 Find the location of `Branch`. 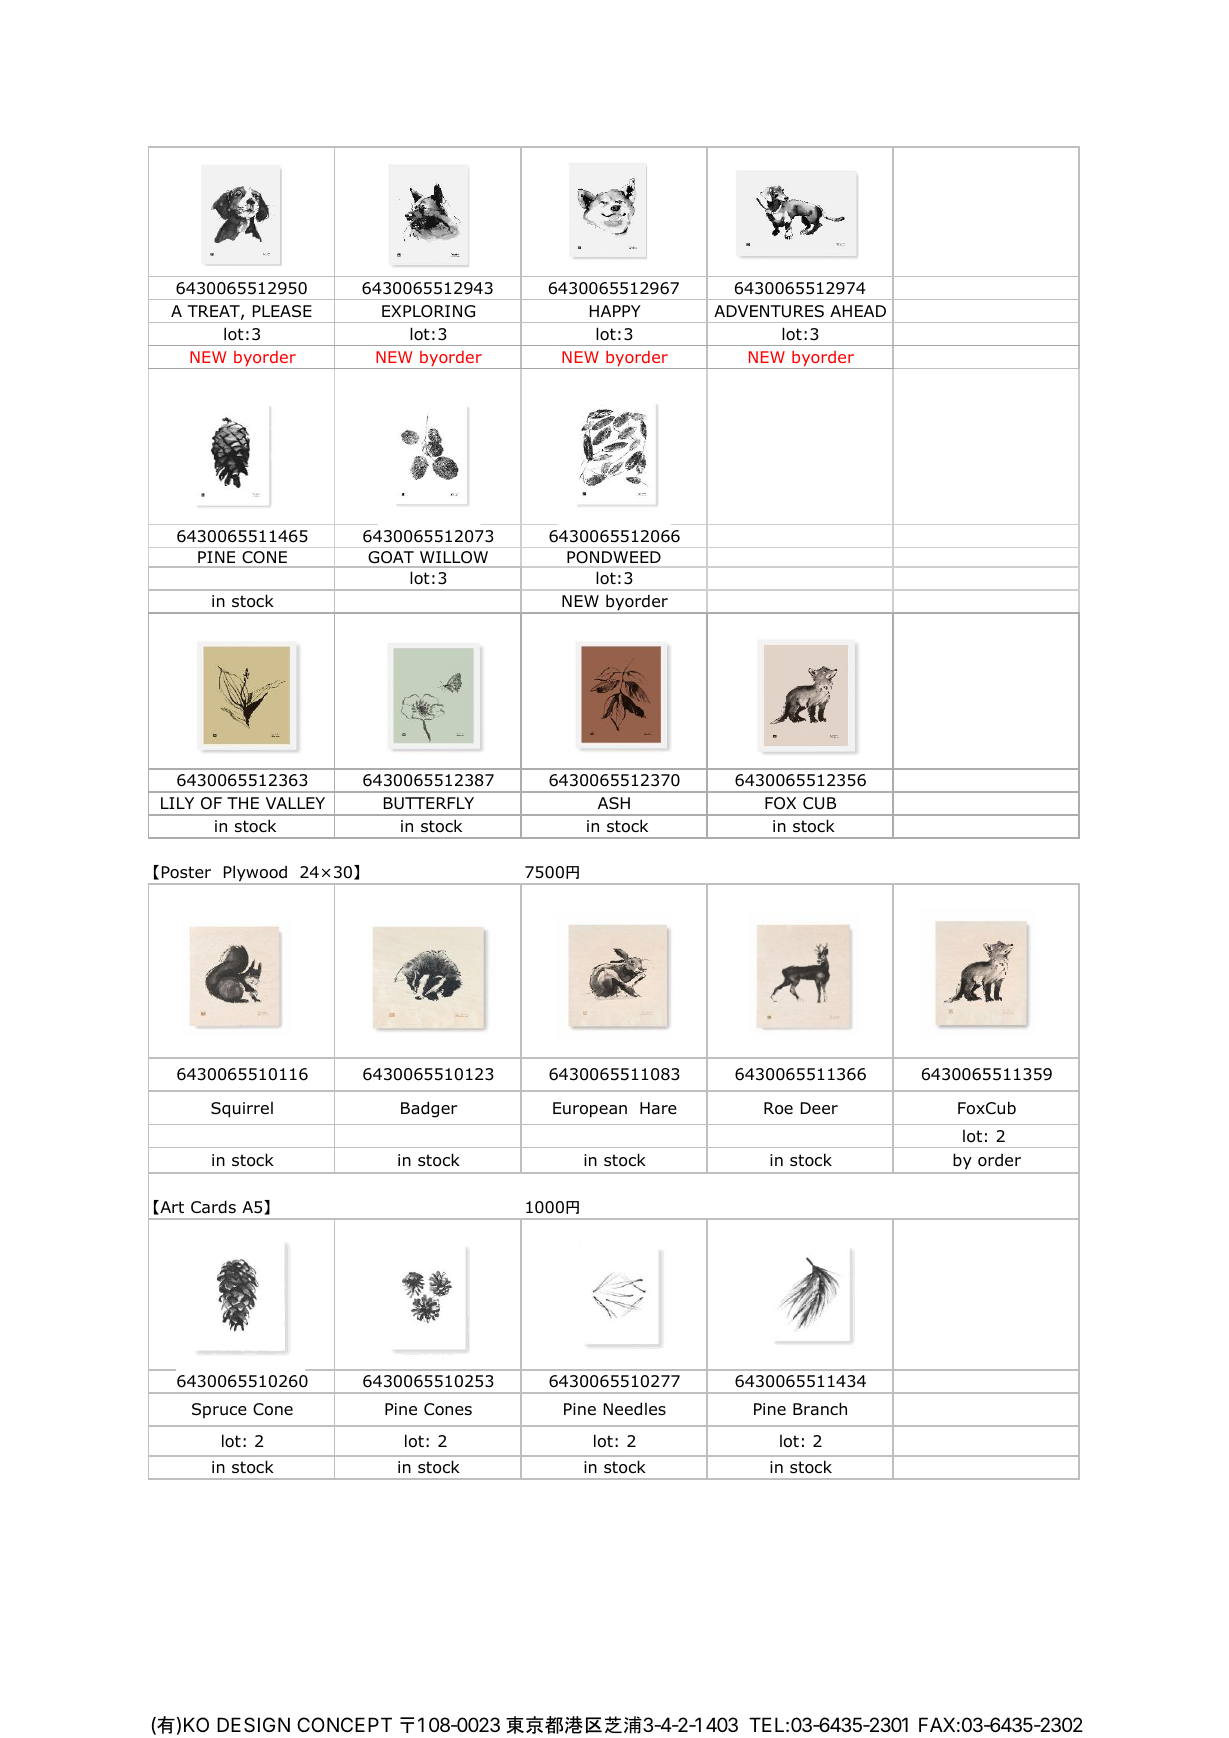

Branch is located at coordinates (820, 1409).
